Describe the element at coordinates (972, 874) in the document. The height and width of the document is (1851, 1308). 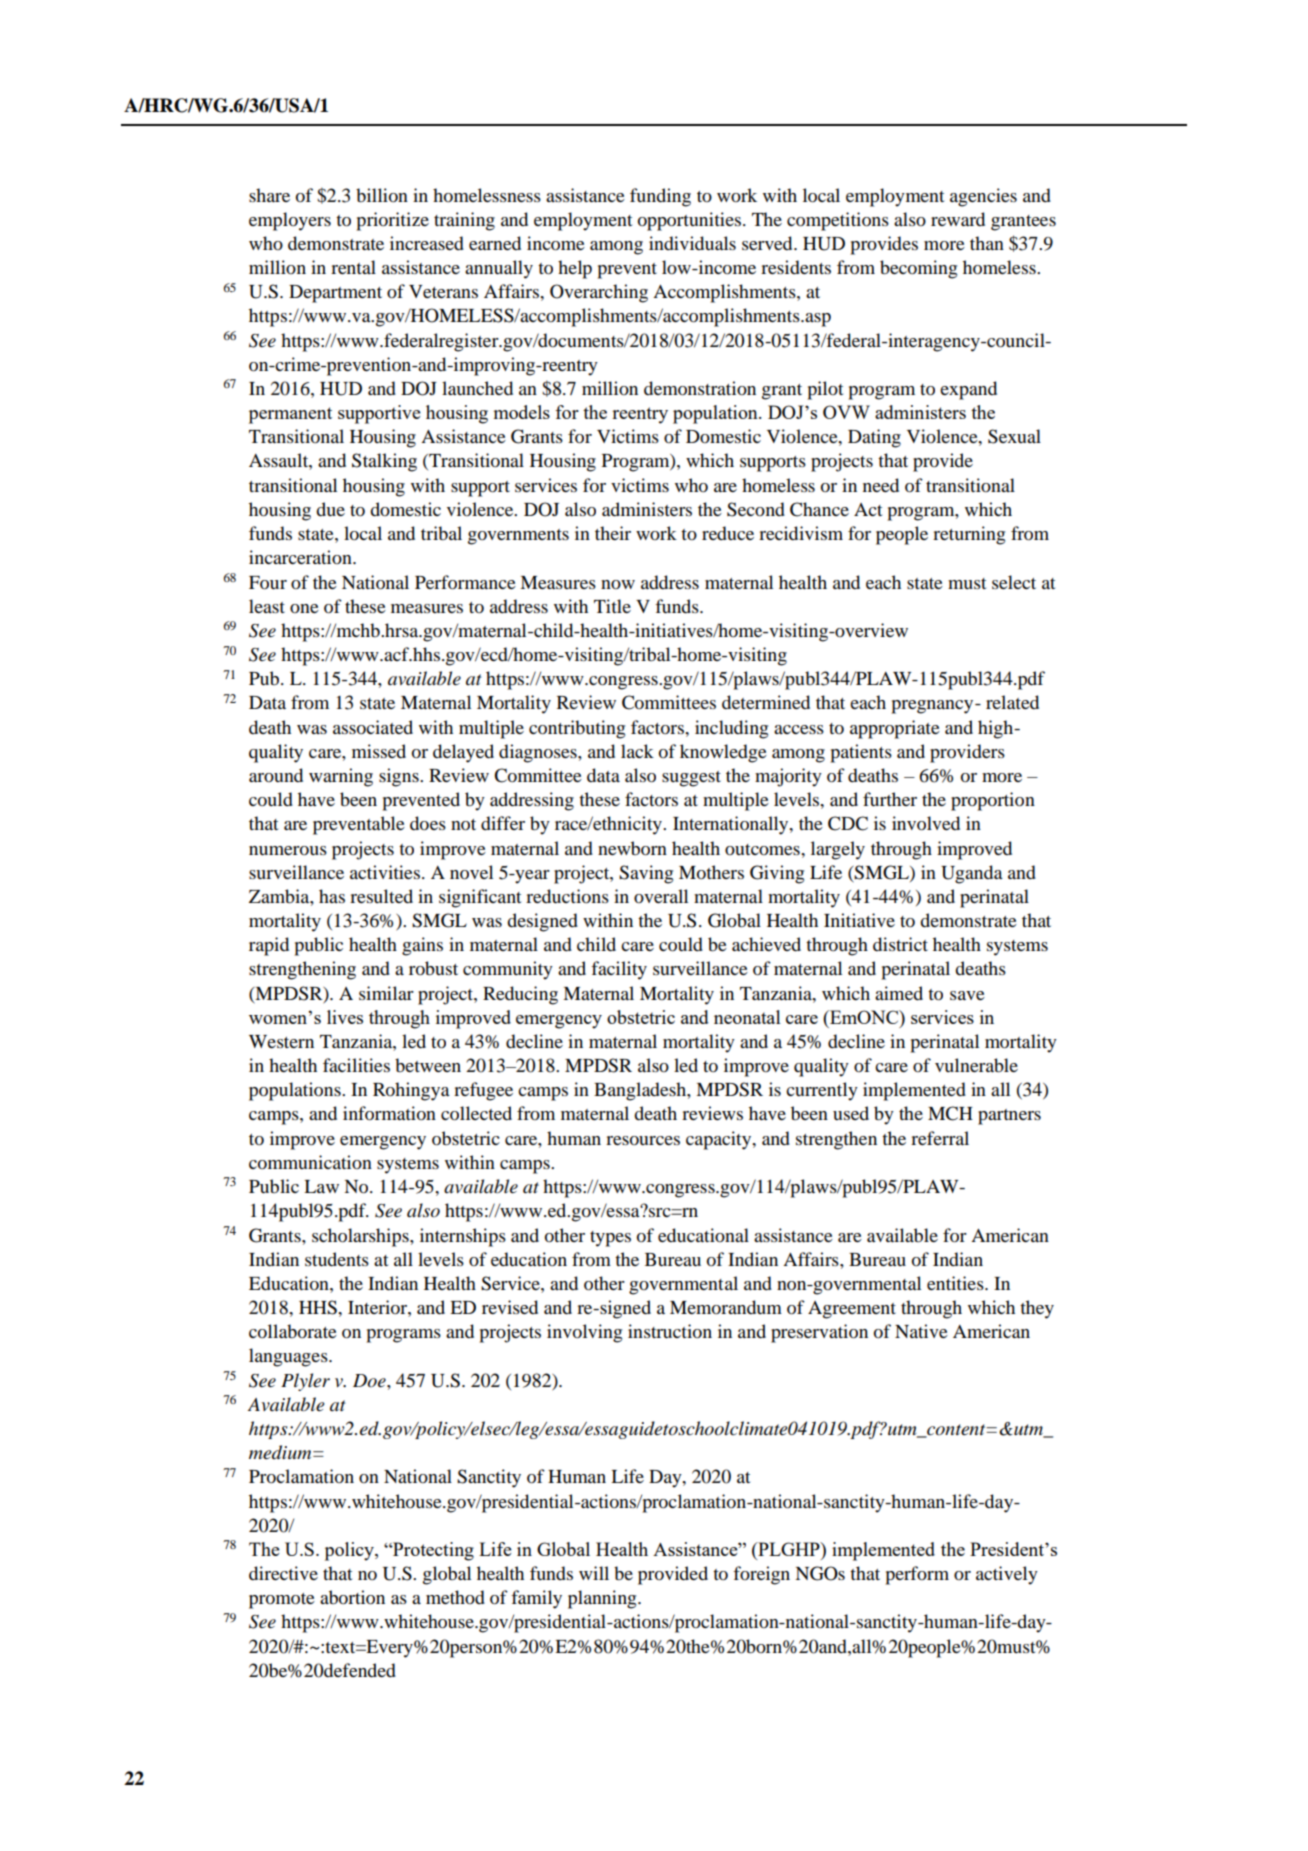
I see `Uganda` at that location.
